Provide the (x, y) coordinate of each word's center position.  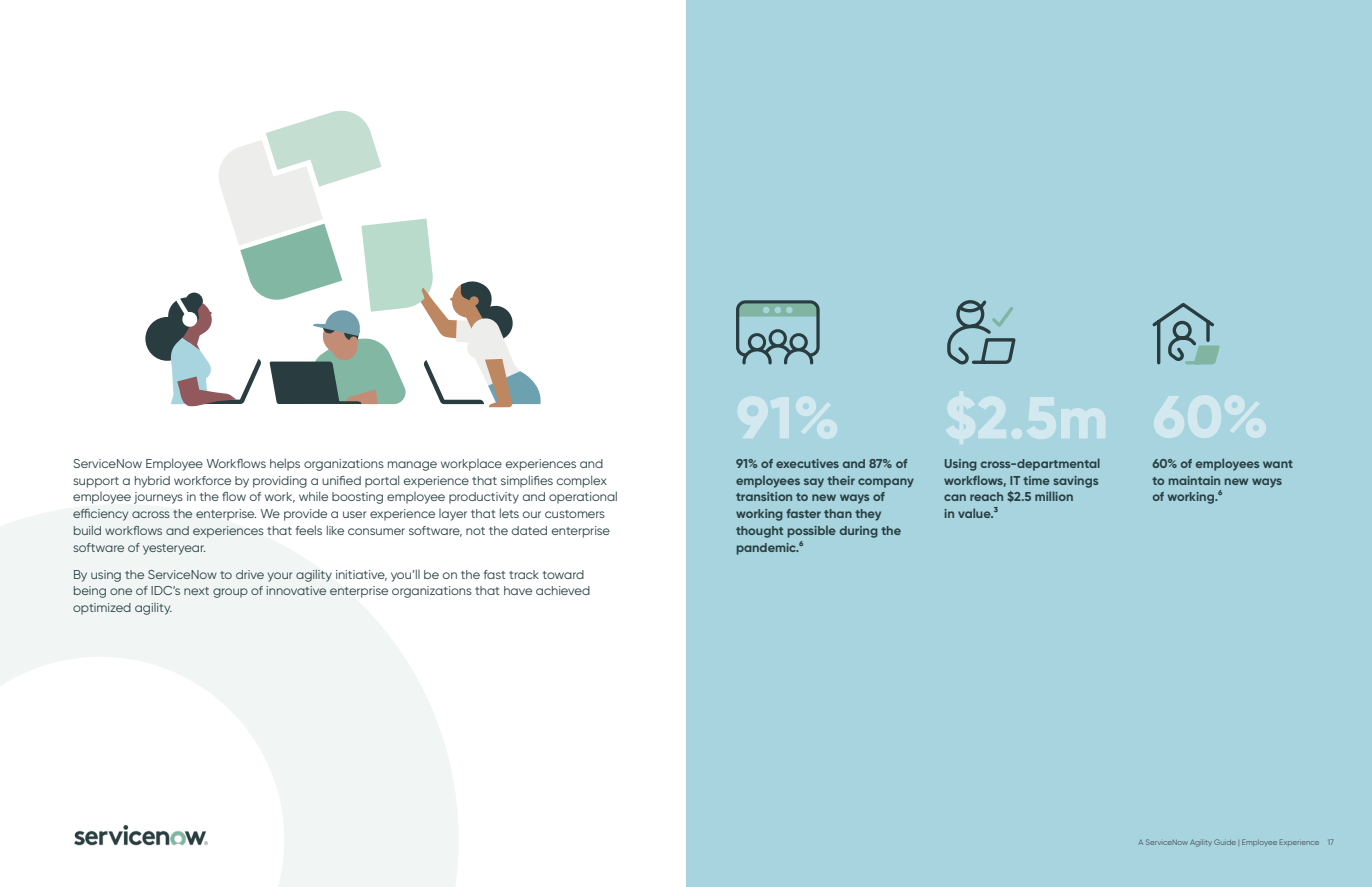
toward (563, 574)
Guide (1225, 842)
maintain (1194, 480)
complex (582, 481)
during (859, 532)
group (230, 593)
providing (280, 482)
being (90, 592)
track (524, 574)
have (518, 590)
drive (250, 574)
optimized (102, 609)
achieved (563, 590)
